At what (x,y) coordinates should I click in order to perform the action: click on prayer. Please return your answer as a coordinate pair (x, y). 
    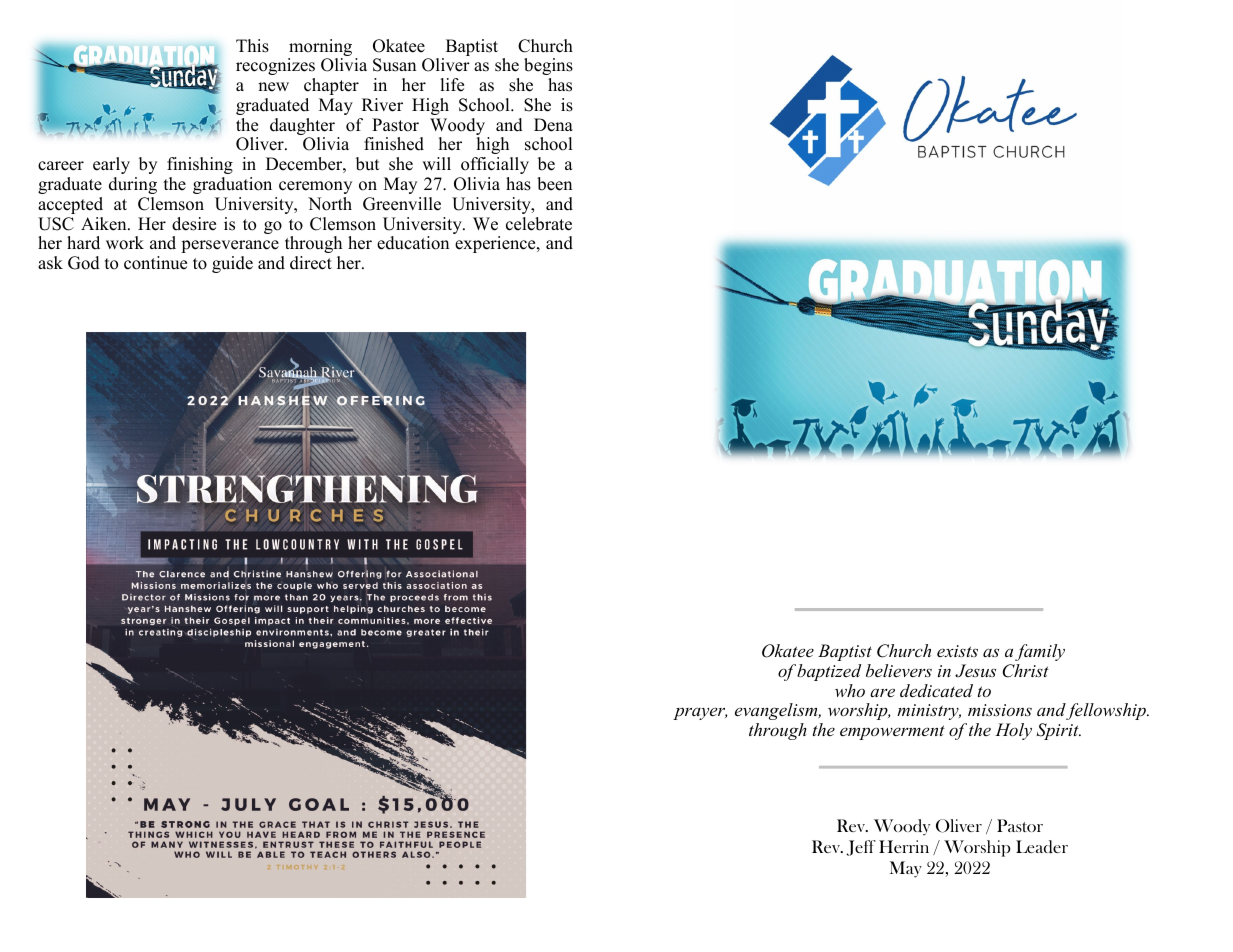
    Looking at the image, I should click on (700, 713).
